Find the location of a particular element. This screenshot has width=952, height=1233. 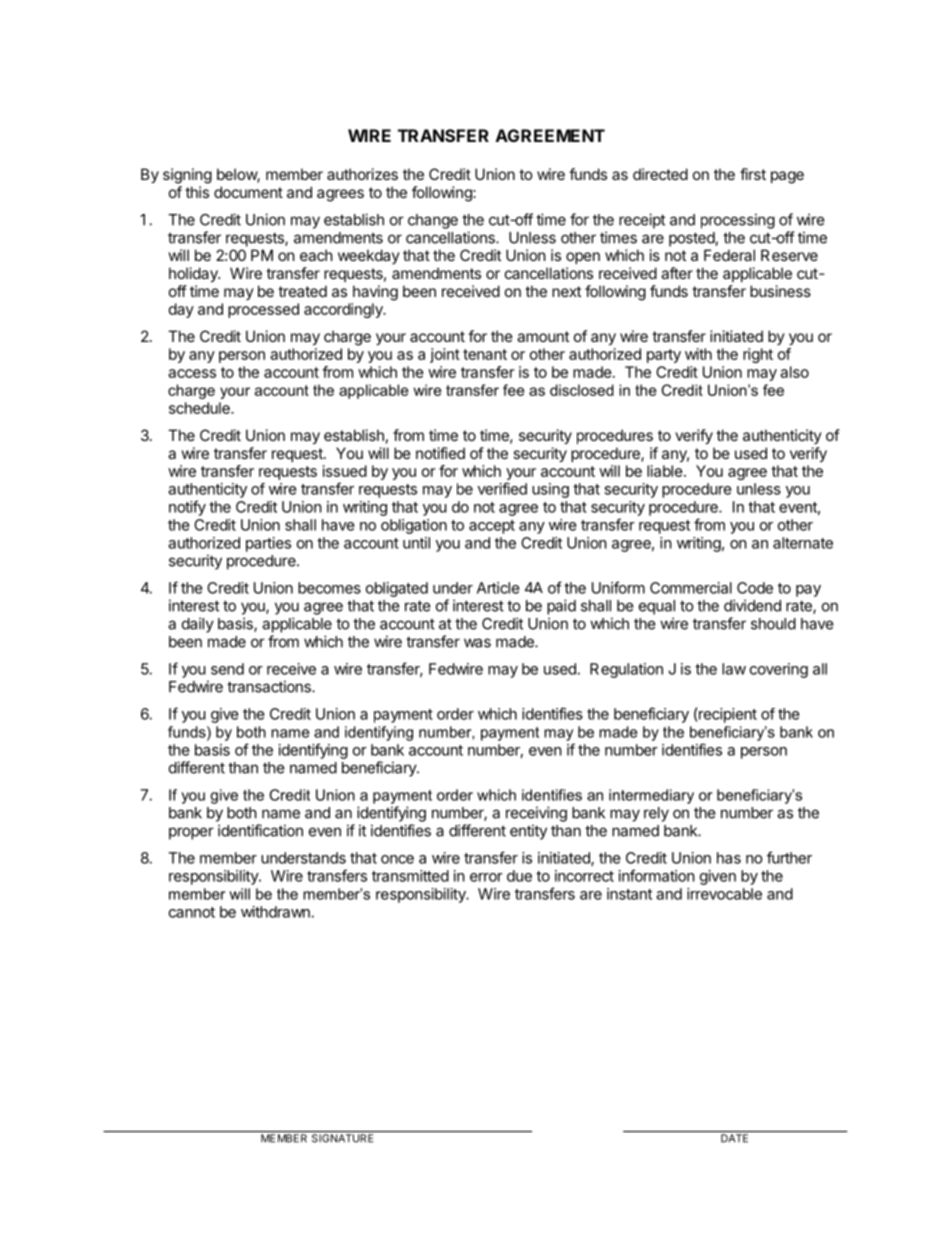

DATE is located at coordinates (734, 1138).
